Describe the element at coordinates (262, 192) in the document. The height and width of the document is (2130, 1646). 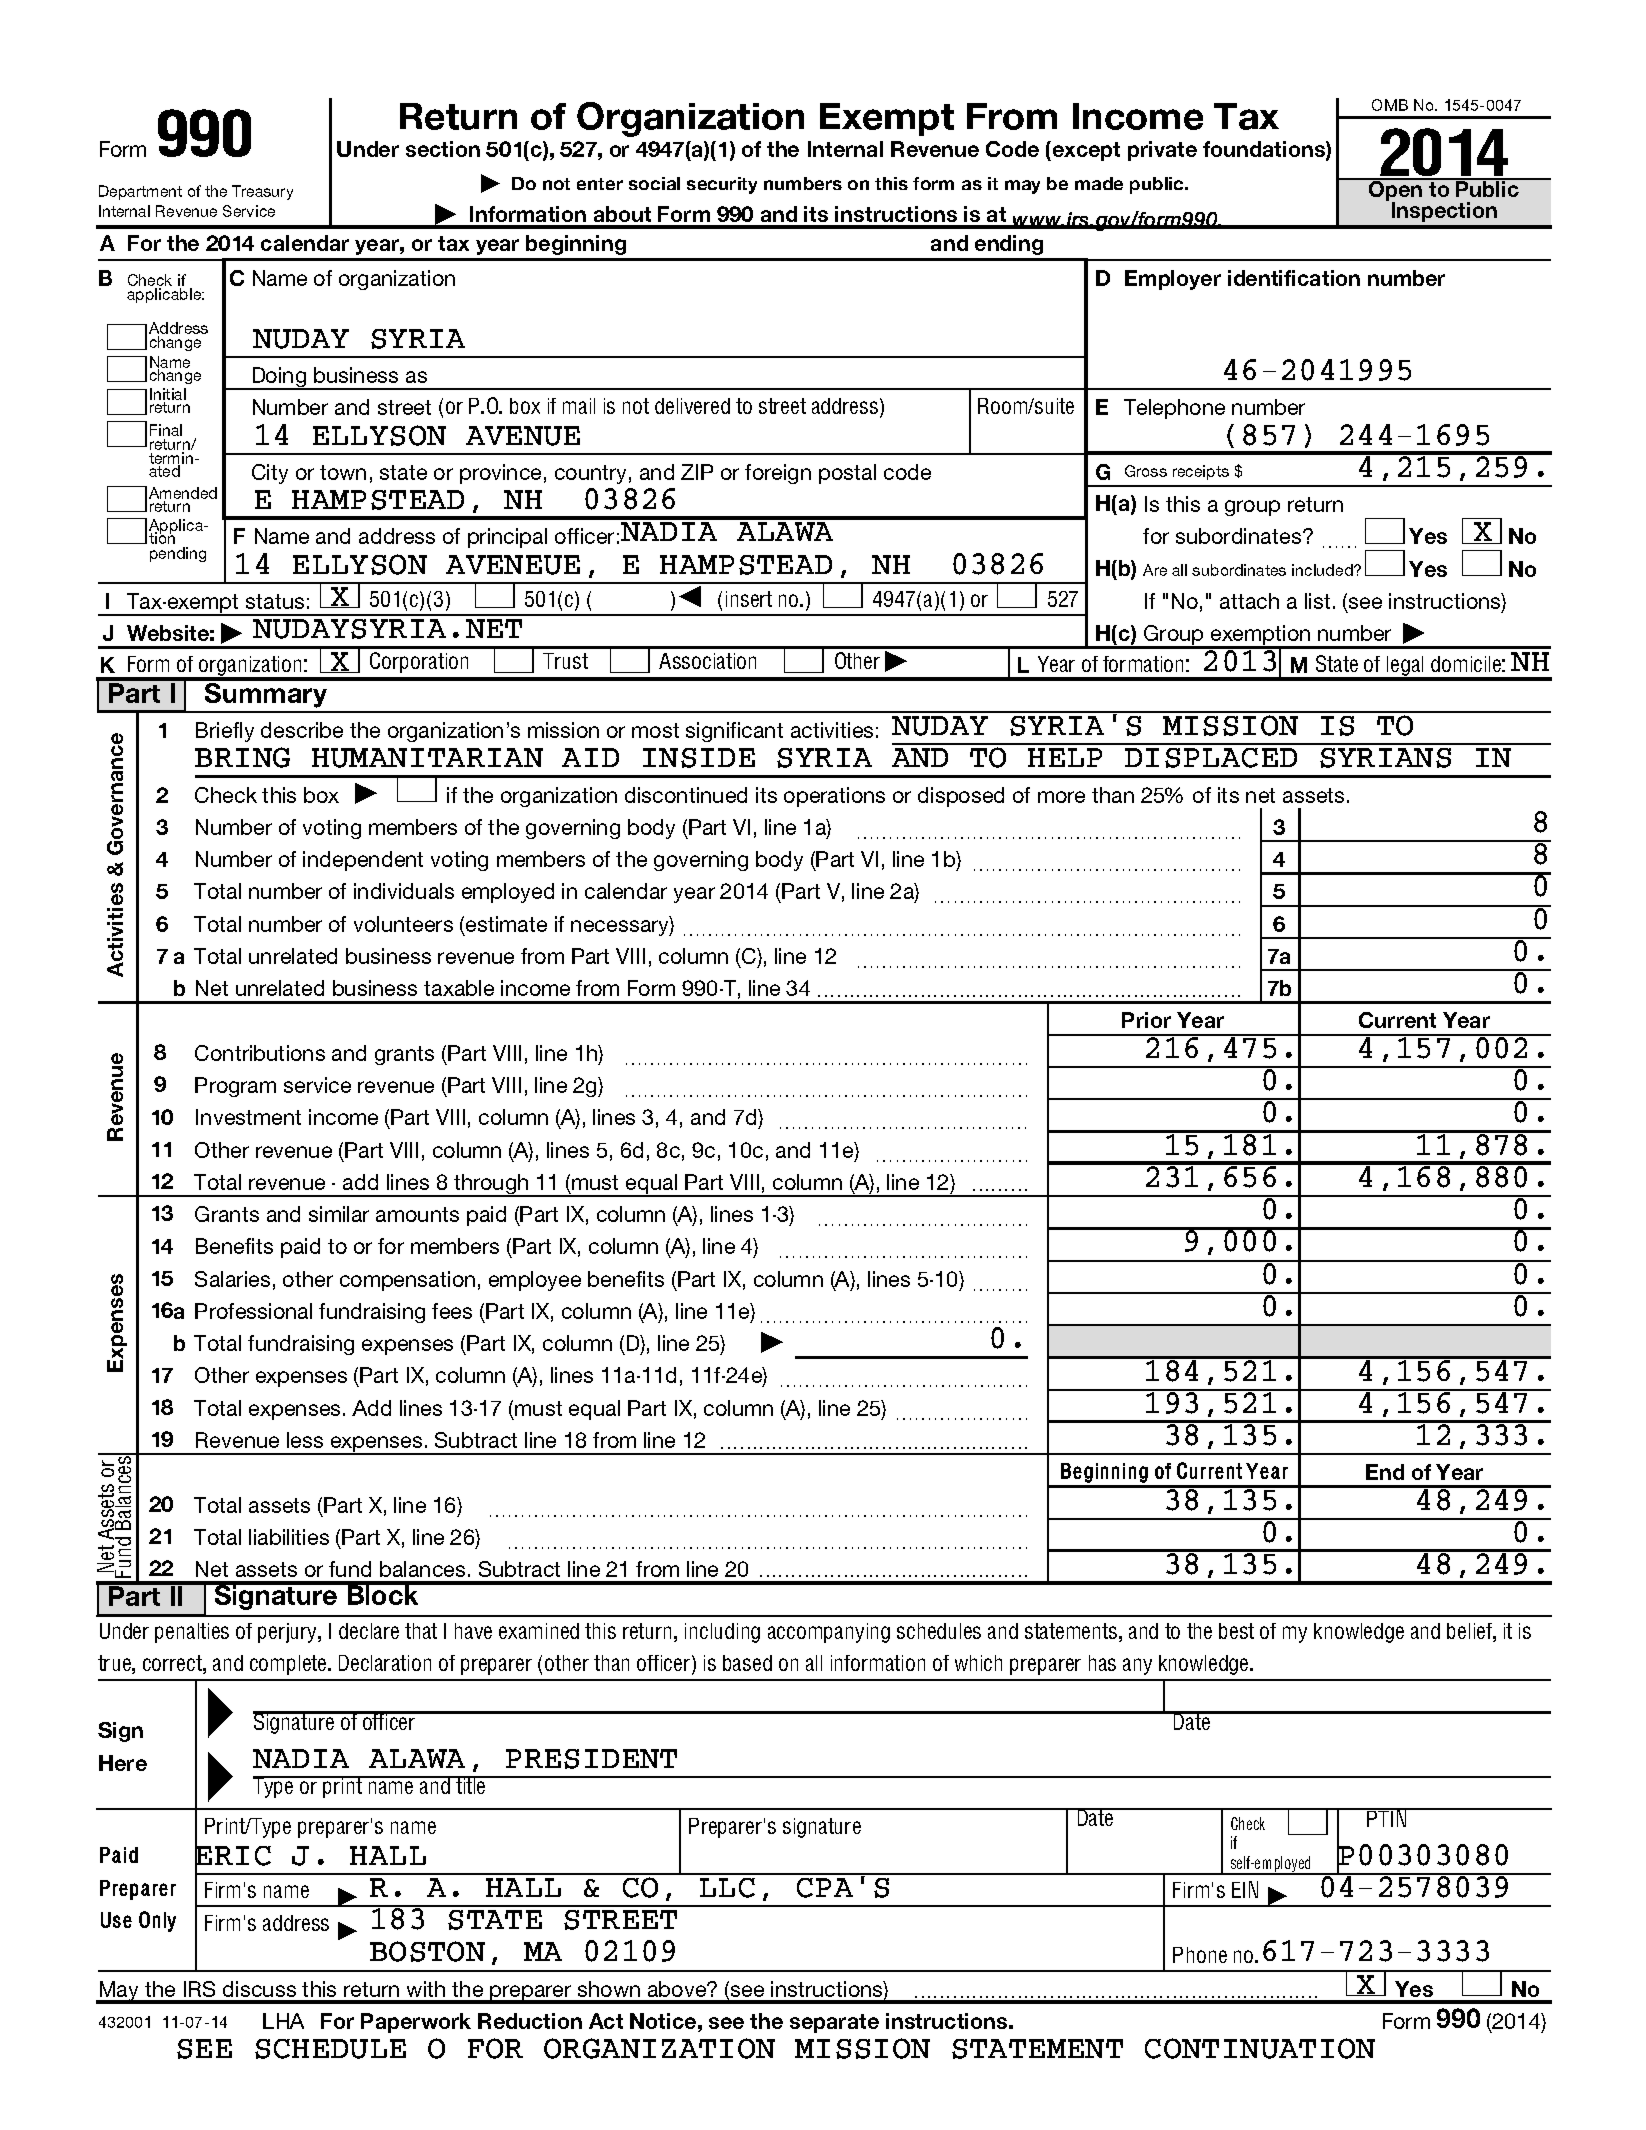
I see `Treasury` at that location.
